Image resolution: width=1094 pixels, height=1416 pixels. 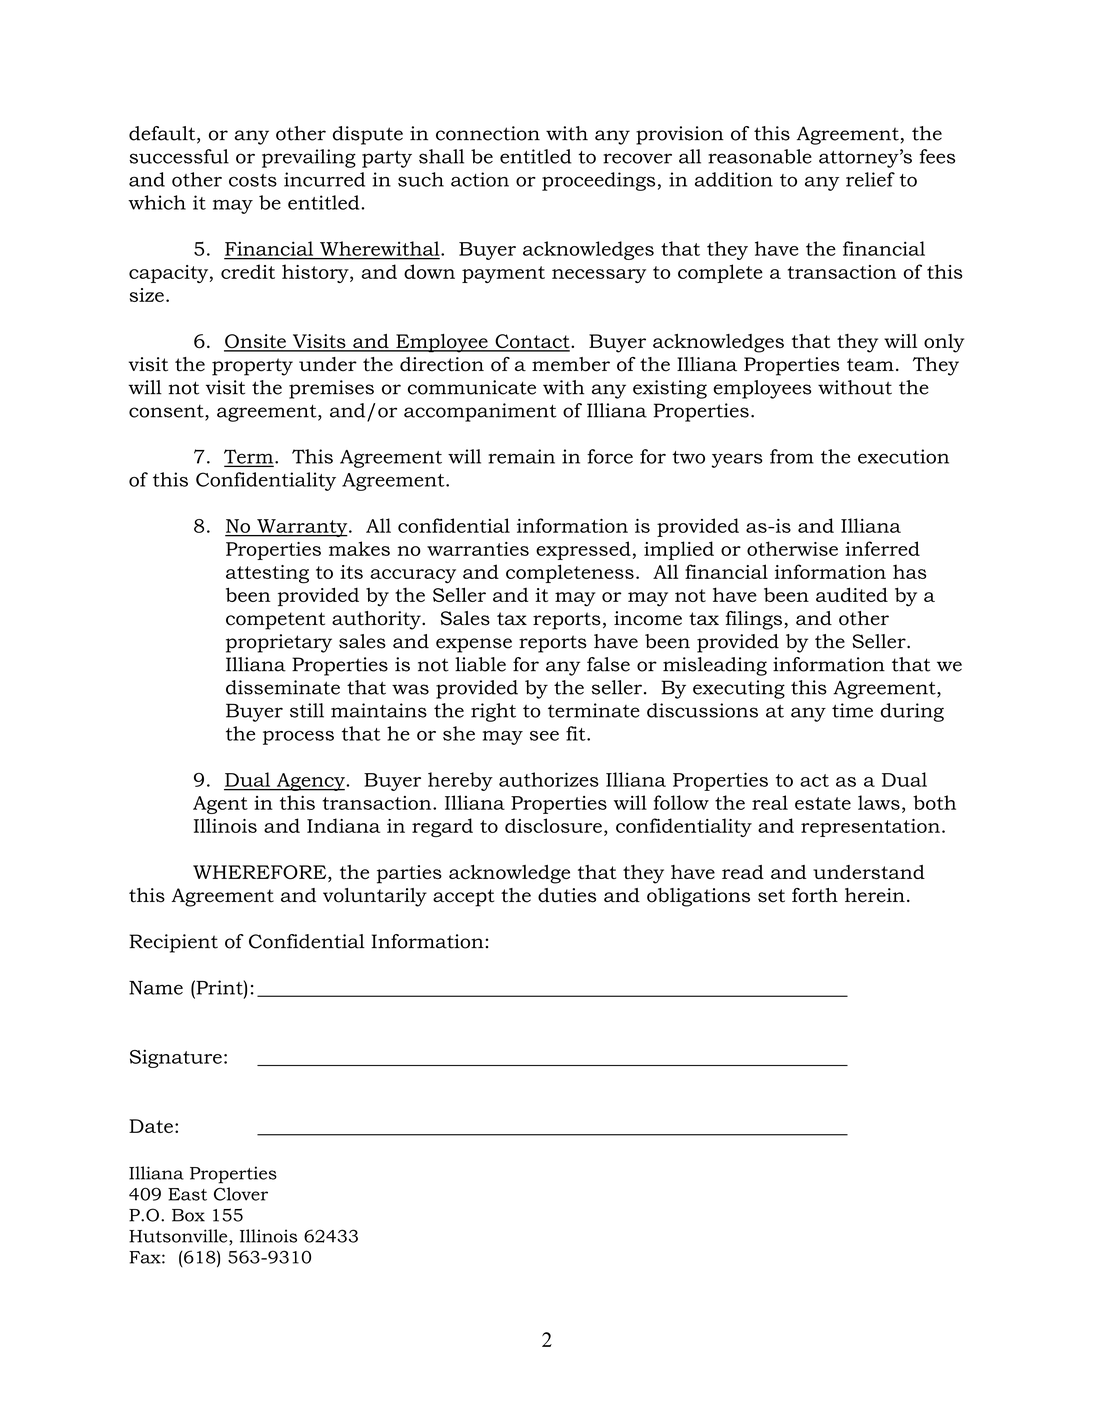 I want to click on Recipient, so click(x=173, y=943).
